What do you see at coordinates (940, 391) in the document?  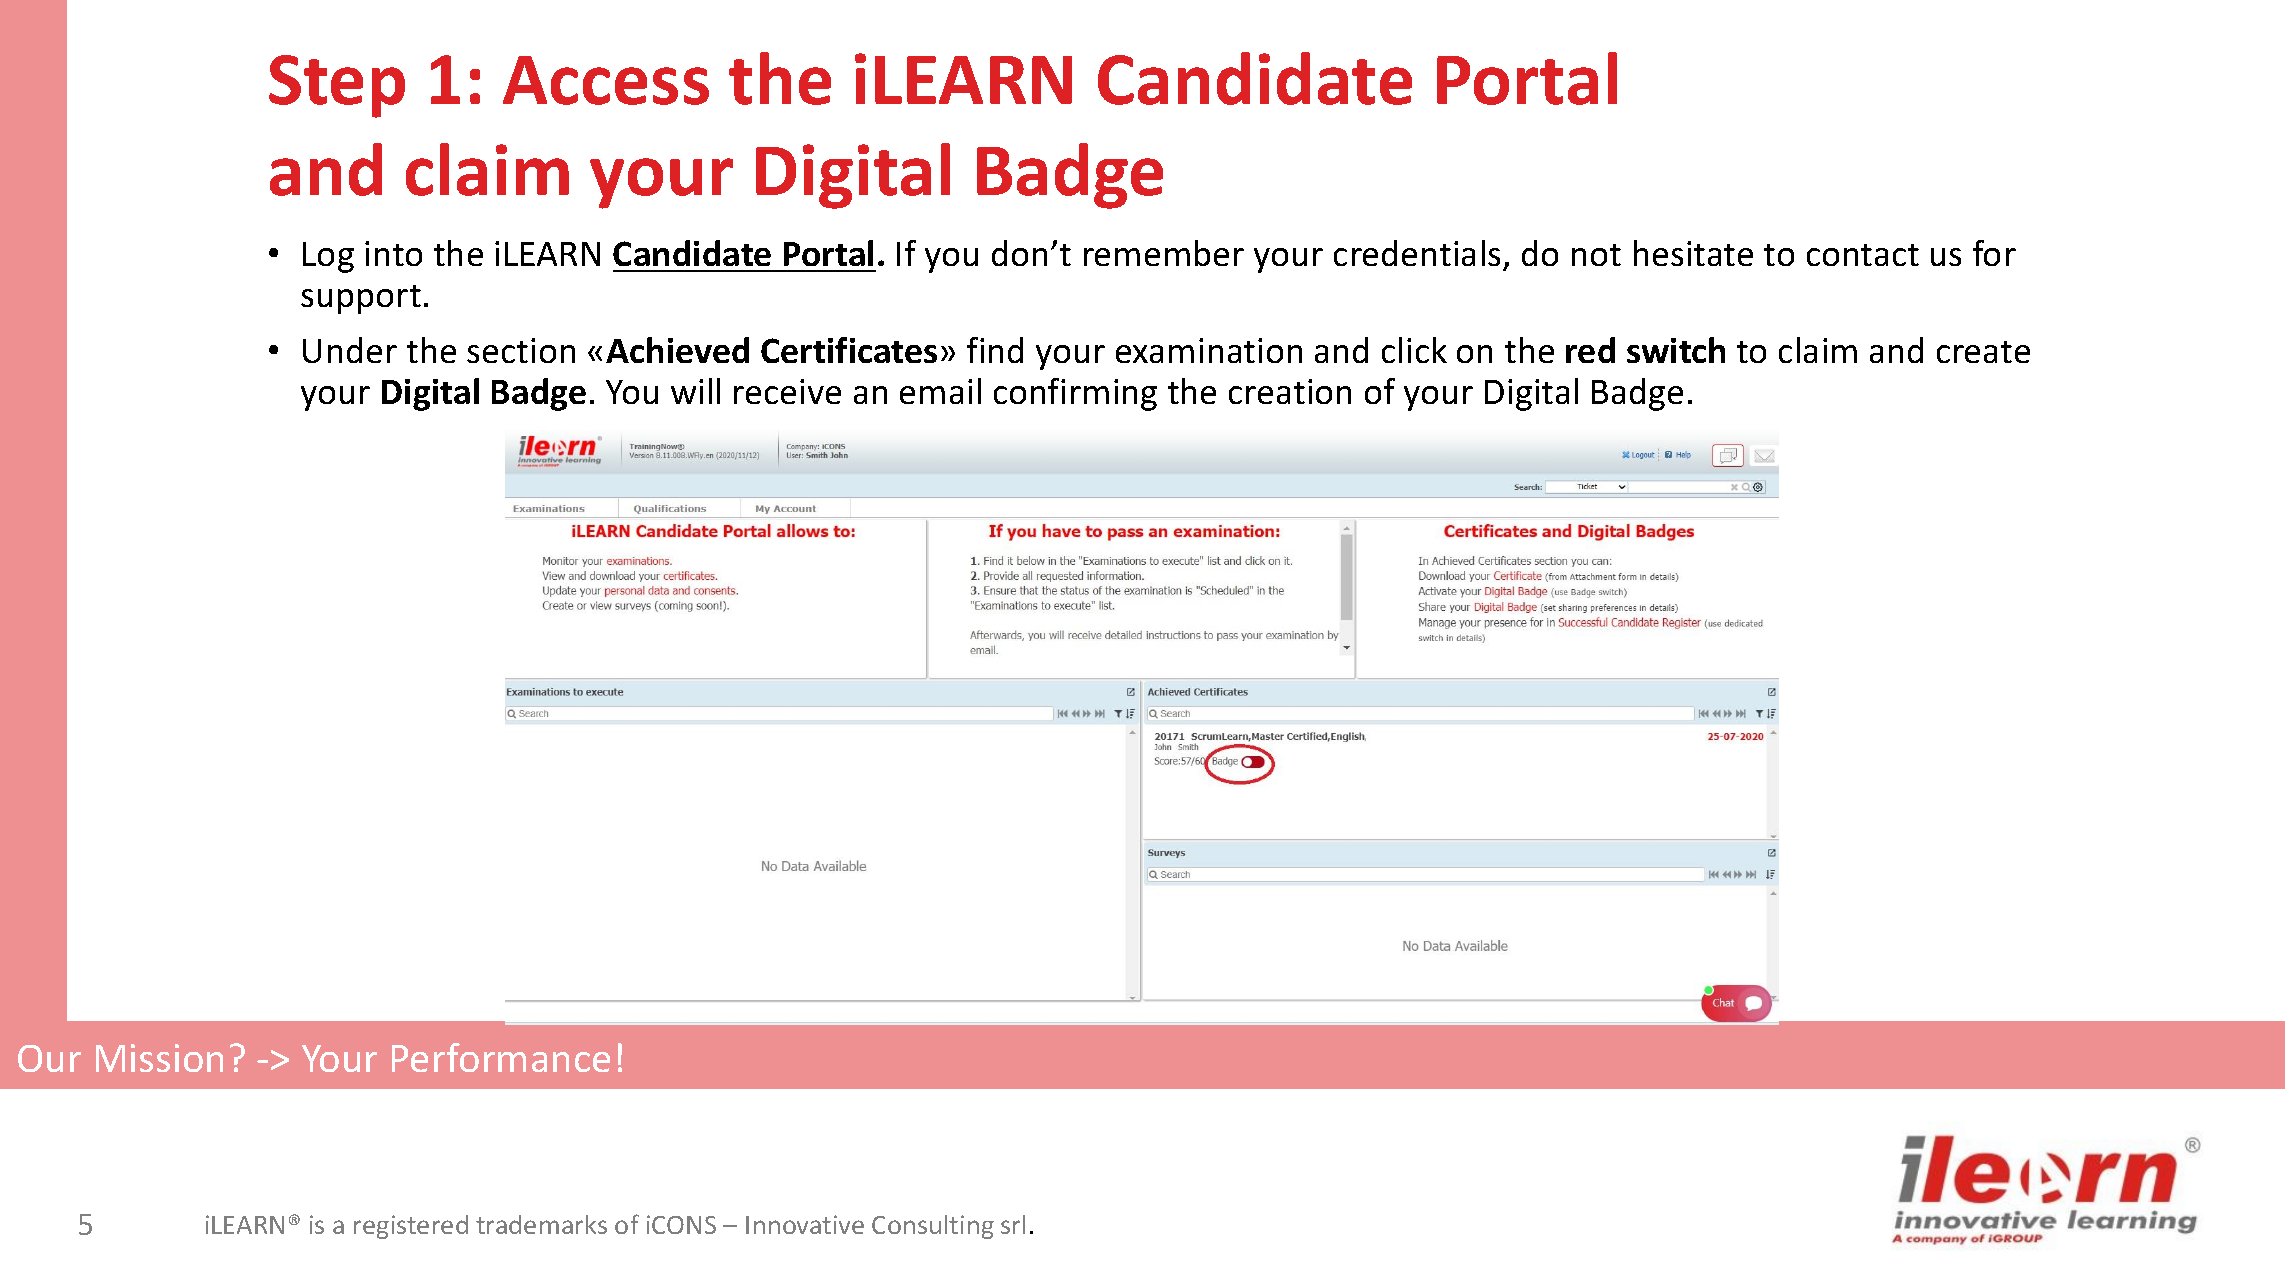 I see `email` at bounding box center [940, 391].
